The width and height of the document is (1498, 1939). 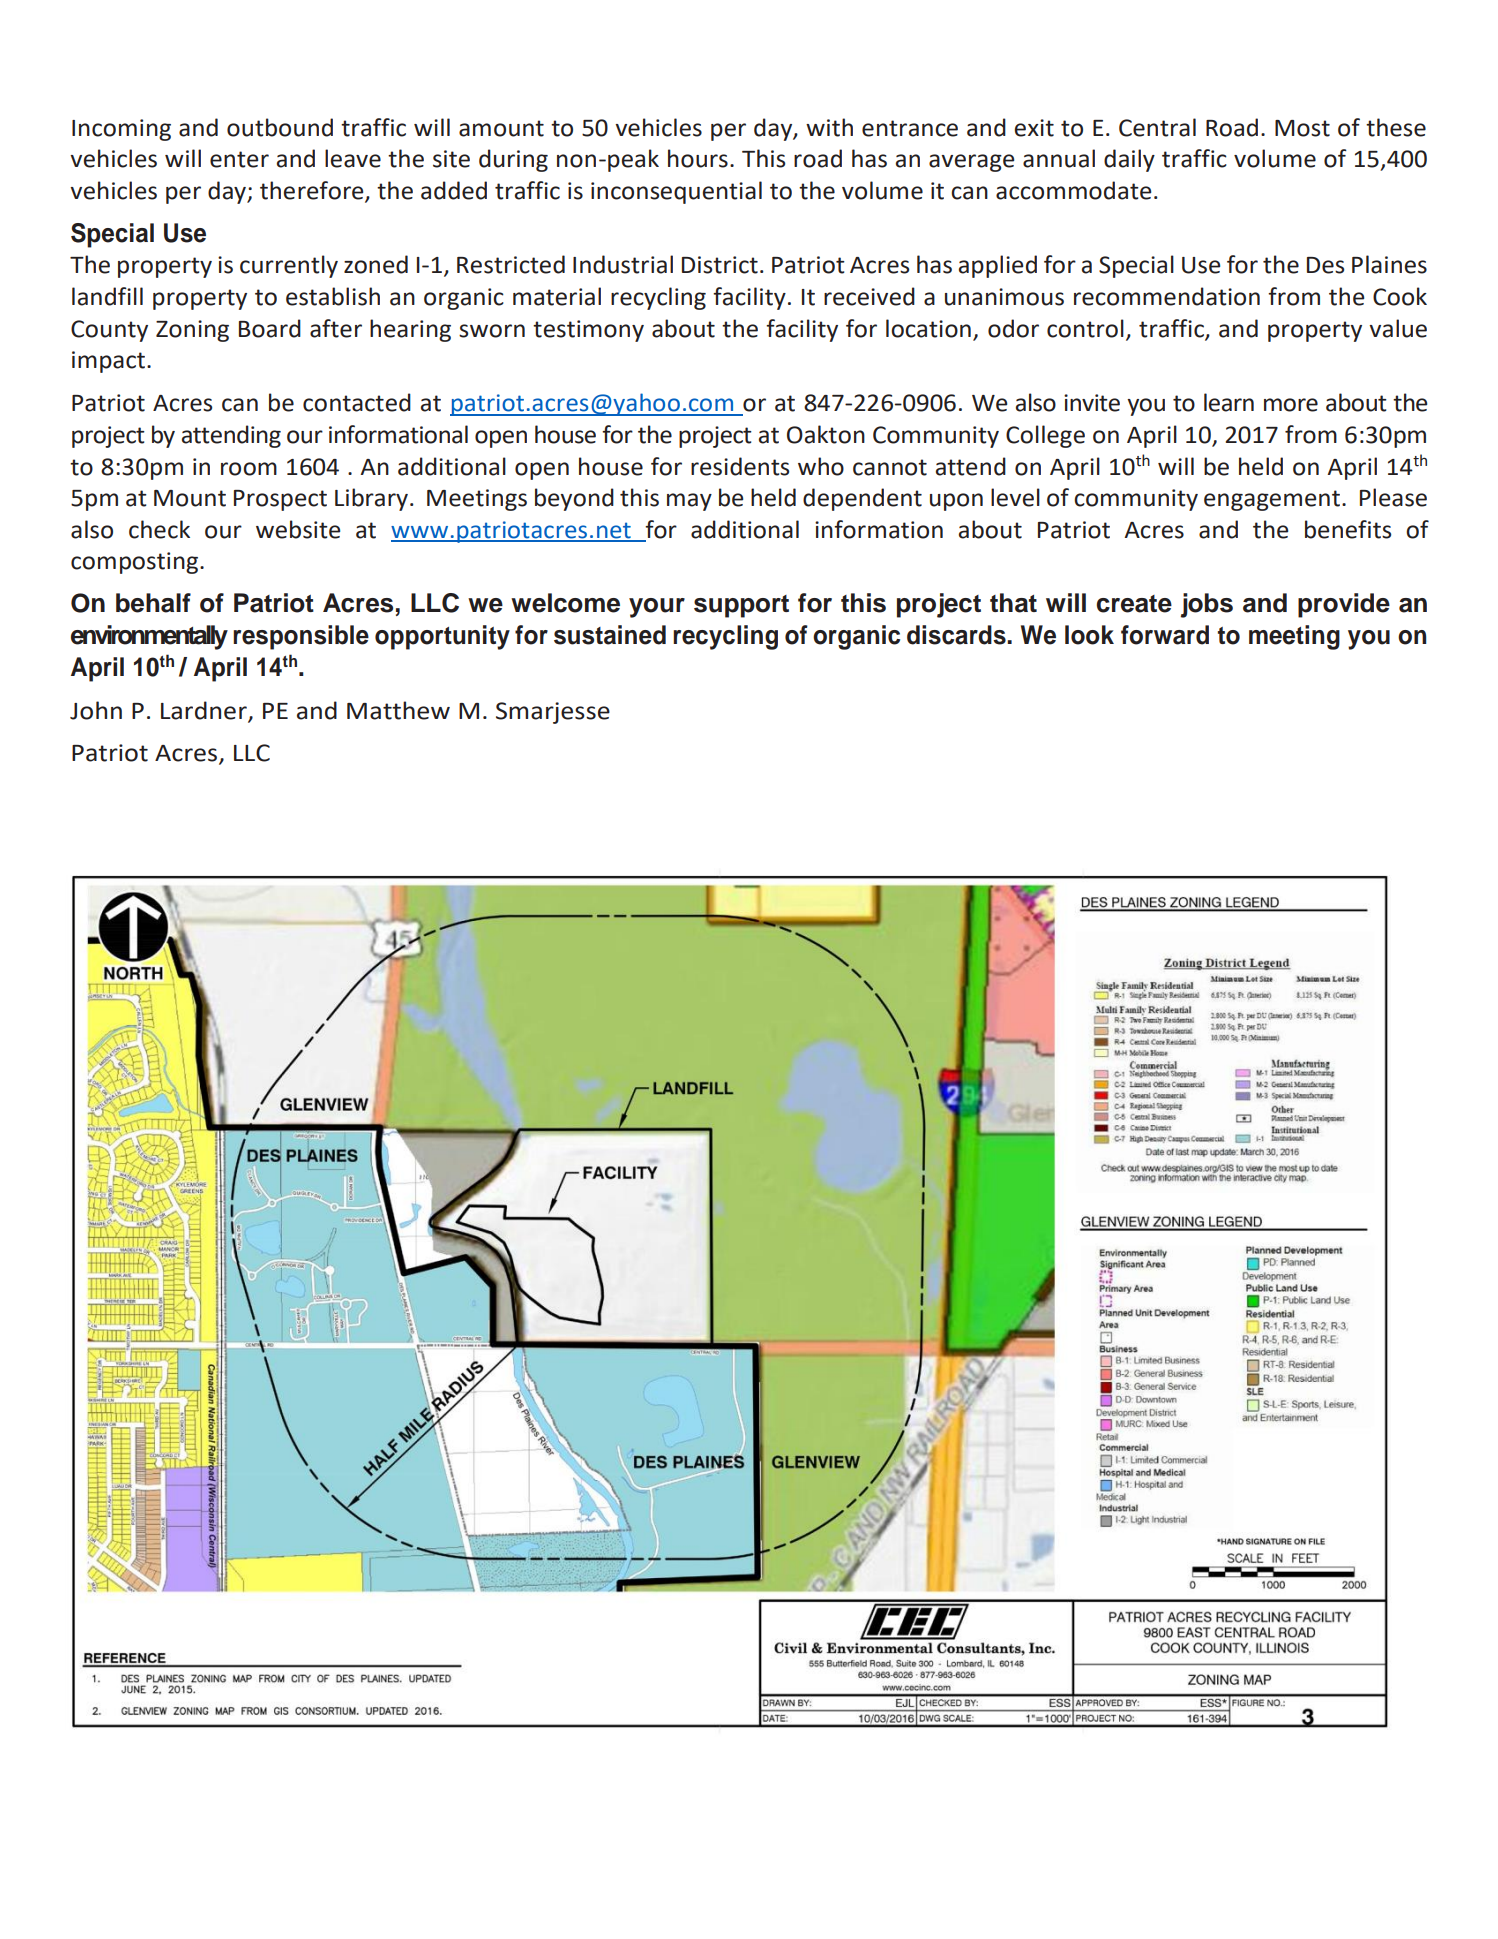 I want to click on benefits, so click(x=1348, y=529).
